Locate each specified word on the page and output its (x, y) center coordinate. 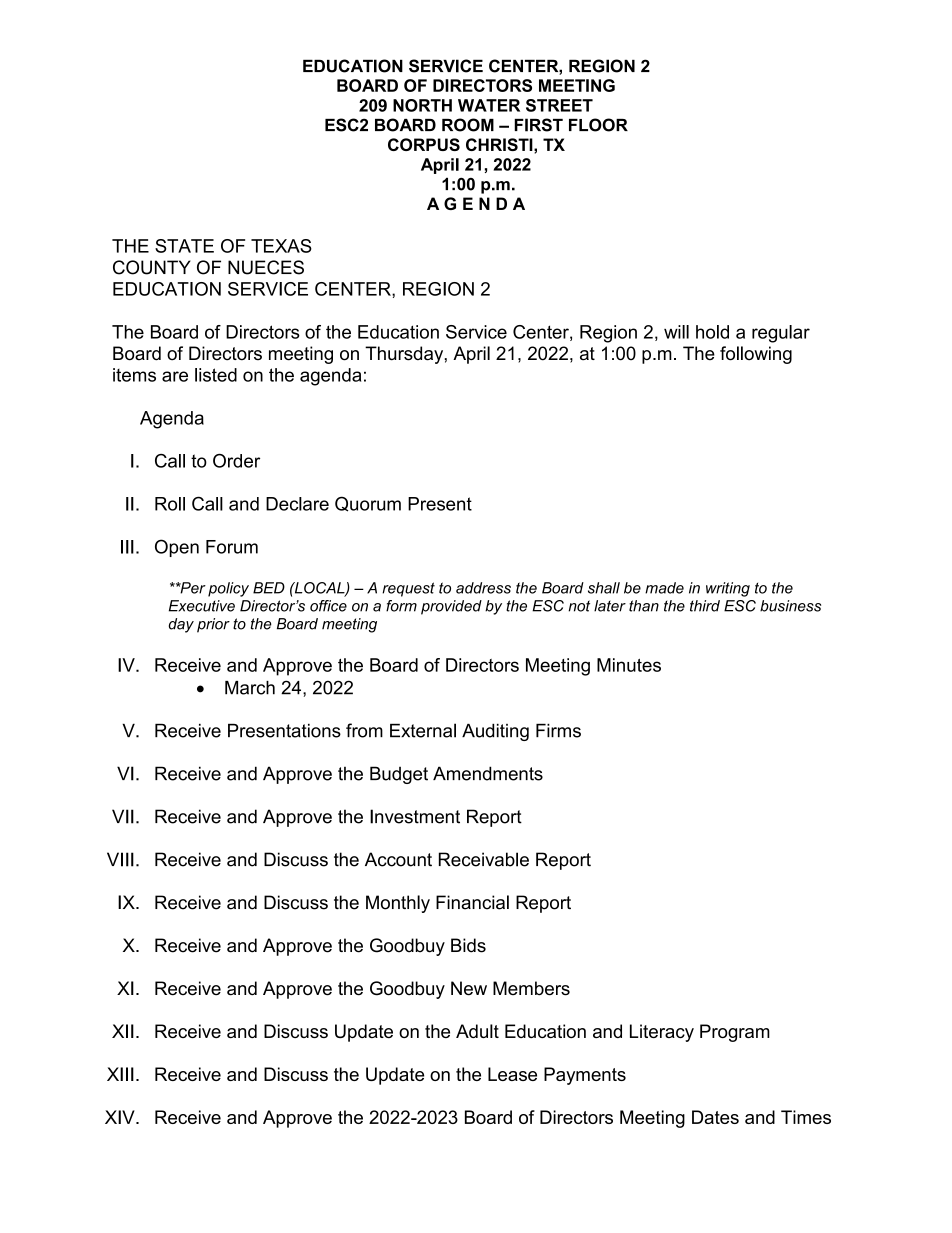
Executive (202, 606)
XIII (120, 1074)
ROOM (468, 125)
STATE (184, 246)
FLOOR (598, 125)
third (705, 606)
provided (451, 607)
